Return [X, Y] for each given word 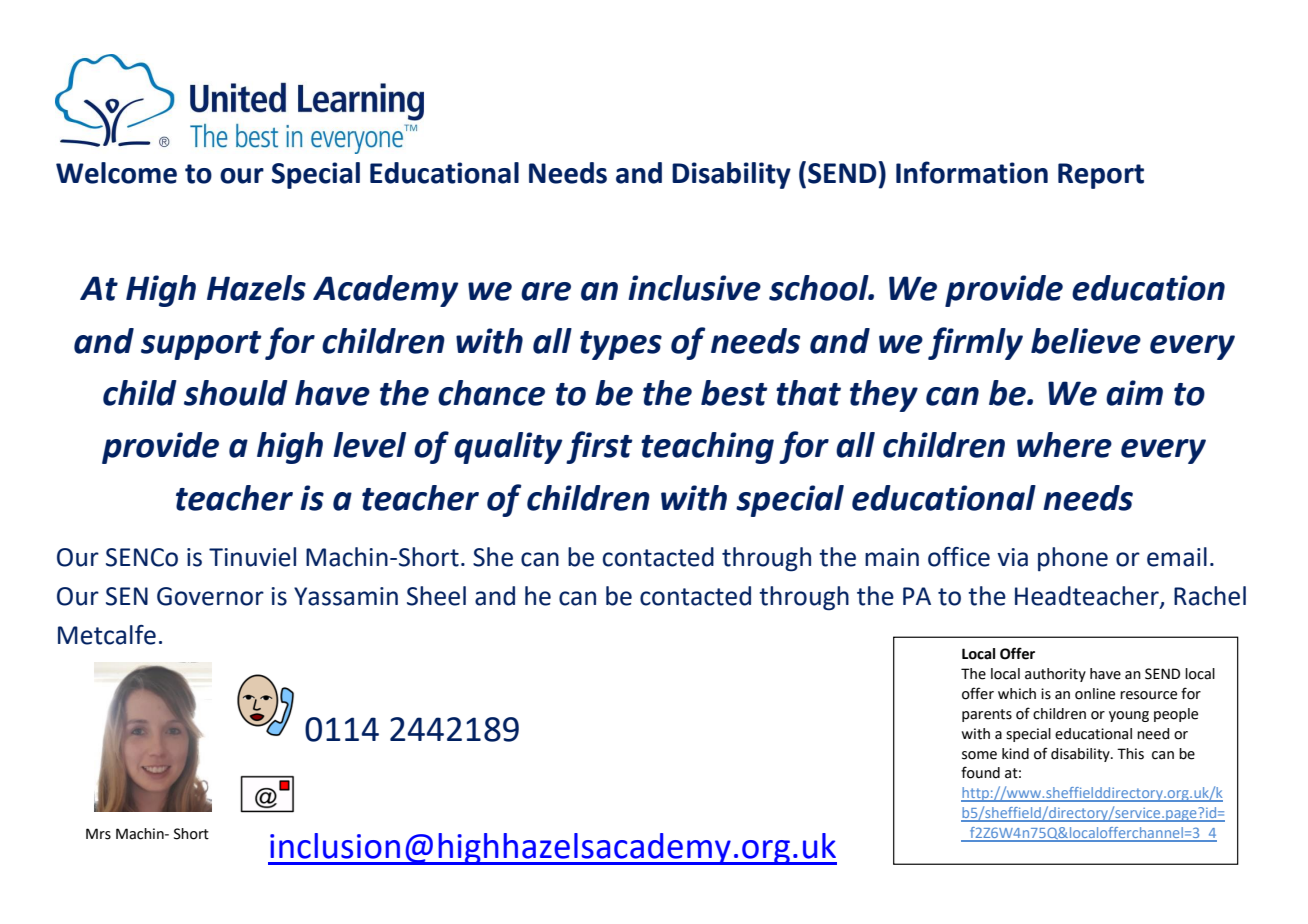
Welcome [116, 173]
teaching [707, 448]
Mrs [98, 834]
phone [1073, 559]
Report [1101, 176]
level [369, 445]
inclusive [694, 288]
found [980, 772]
